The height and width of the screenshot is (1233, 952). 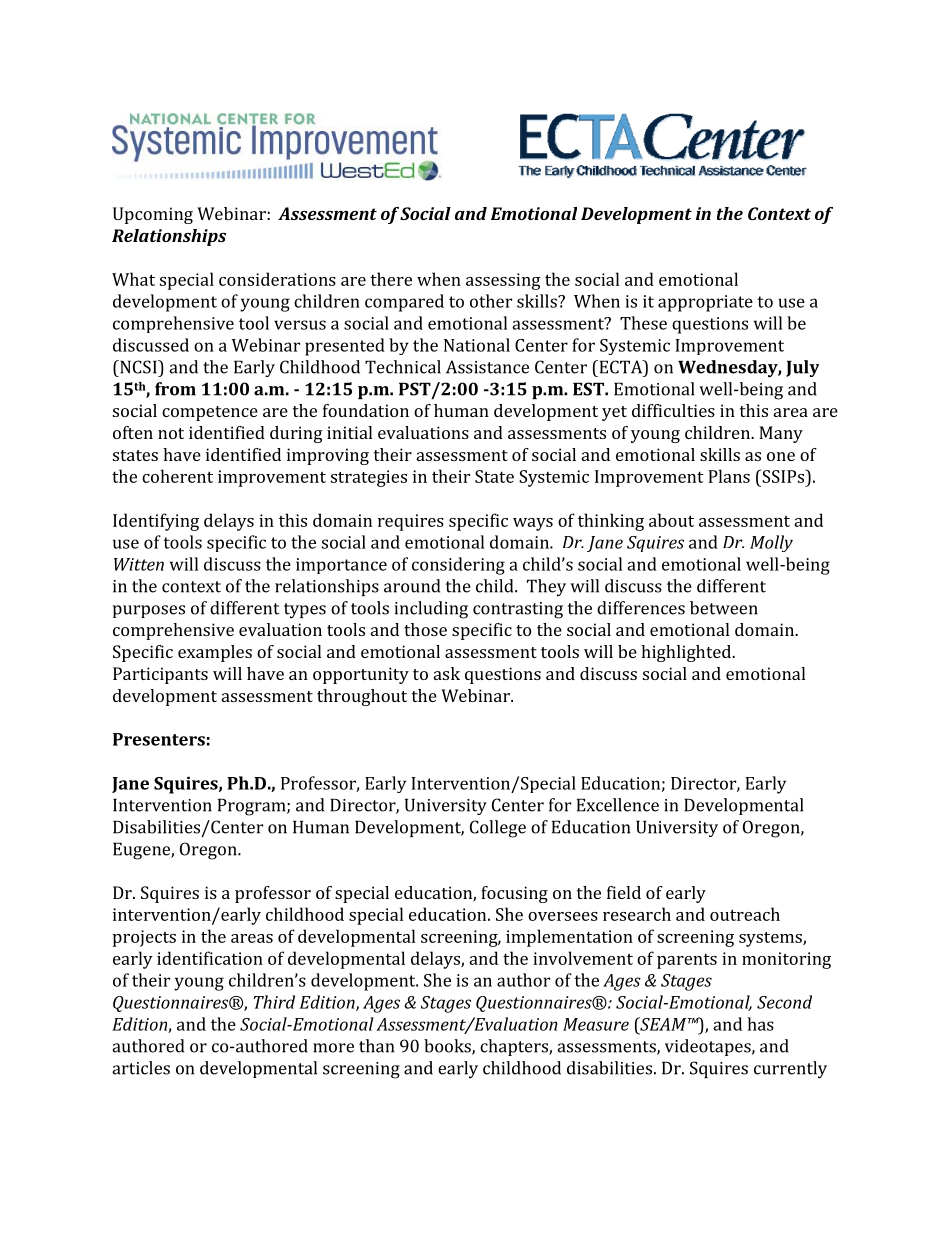 I want to click on books, so click(x=448, y=1047).
